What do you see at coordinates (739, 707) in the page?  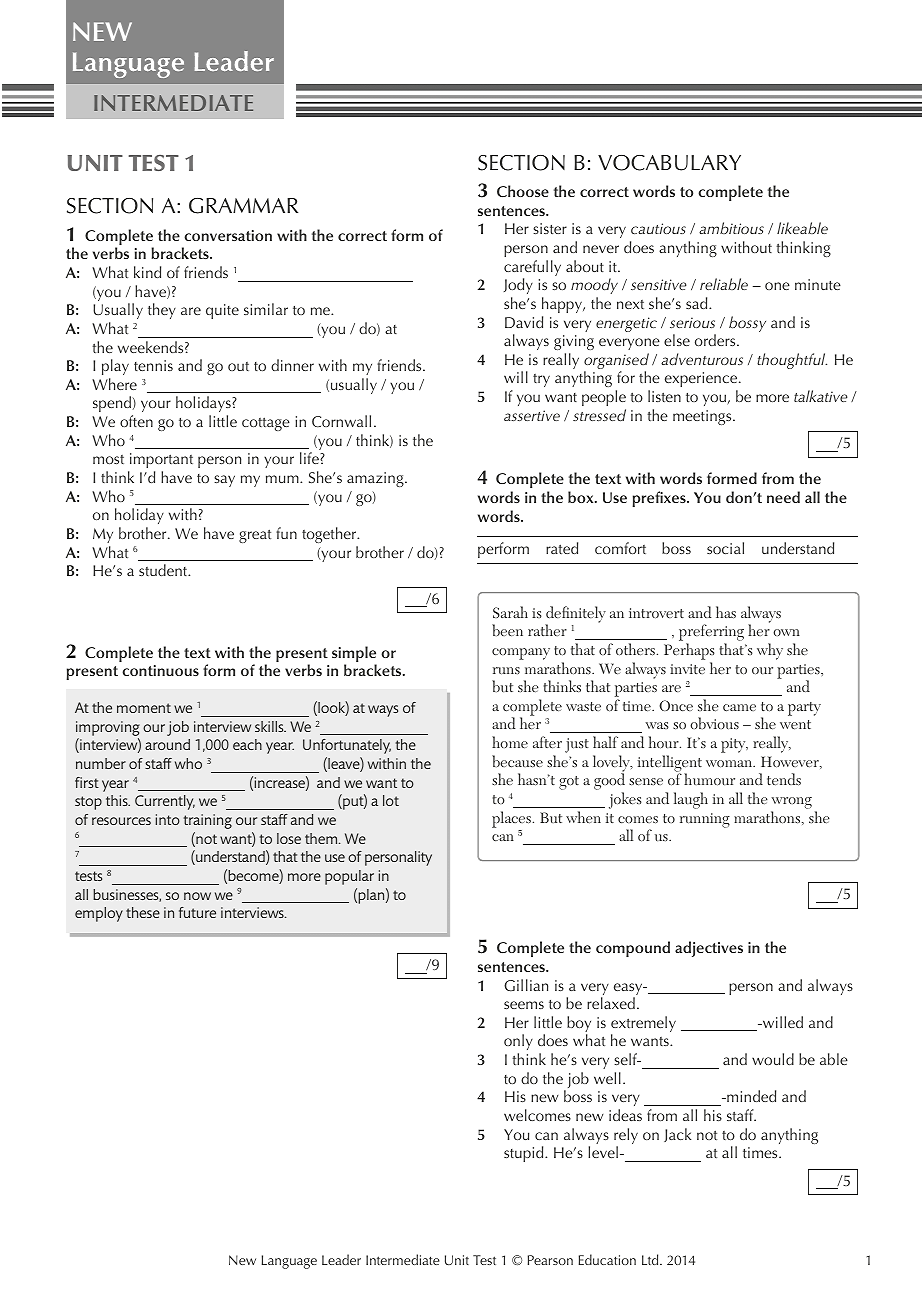 I see `came` at bounding box center [739, 707].
